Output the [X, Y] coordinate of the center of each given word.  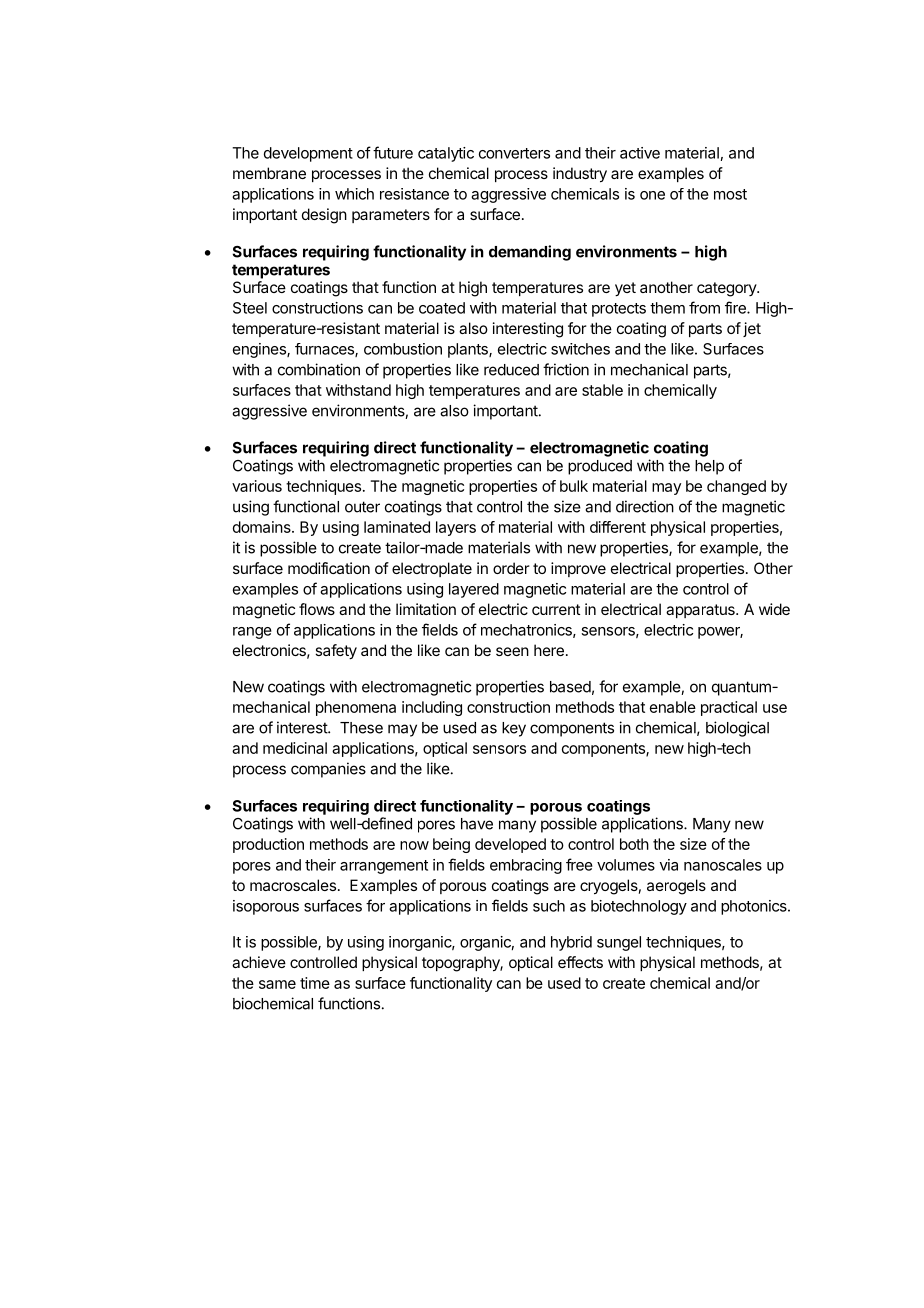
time [315, 983]
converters [514, 153]
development [308, 154]
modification [329, 568]
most [730, 194]
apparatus [701, 611]
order [511, 568]
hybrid [571, 943]
